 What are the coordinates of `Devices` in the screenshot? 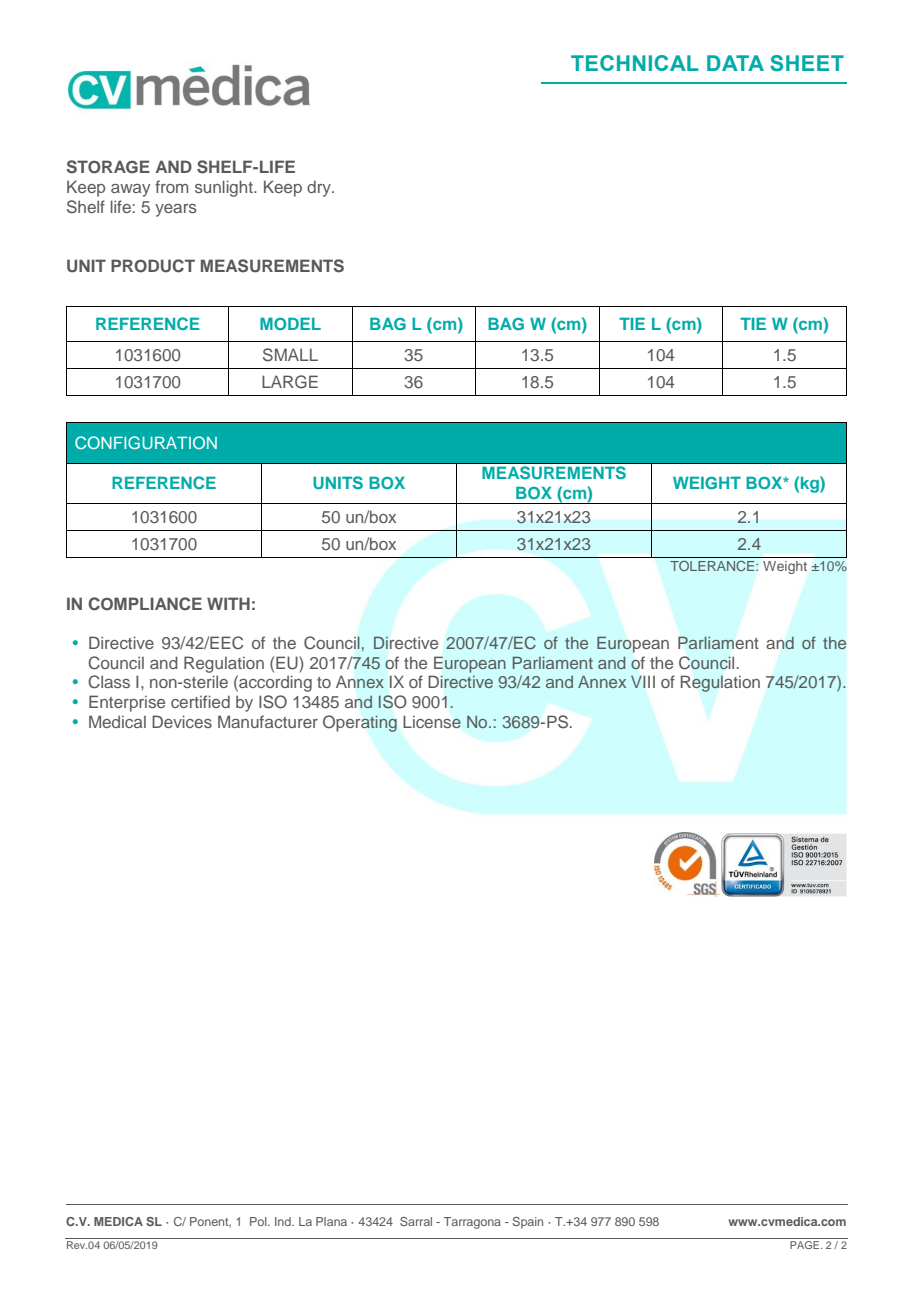 It's located at (182, 721).
